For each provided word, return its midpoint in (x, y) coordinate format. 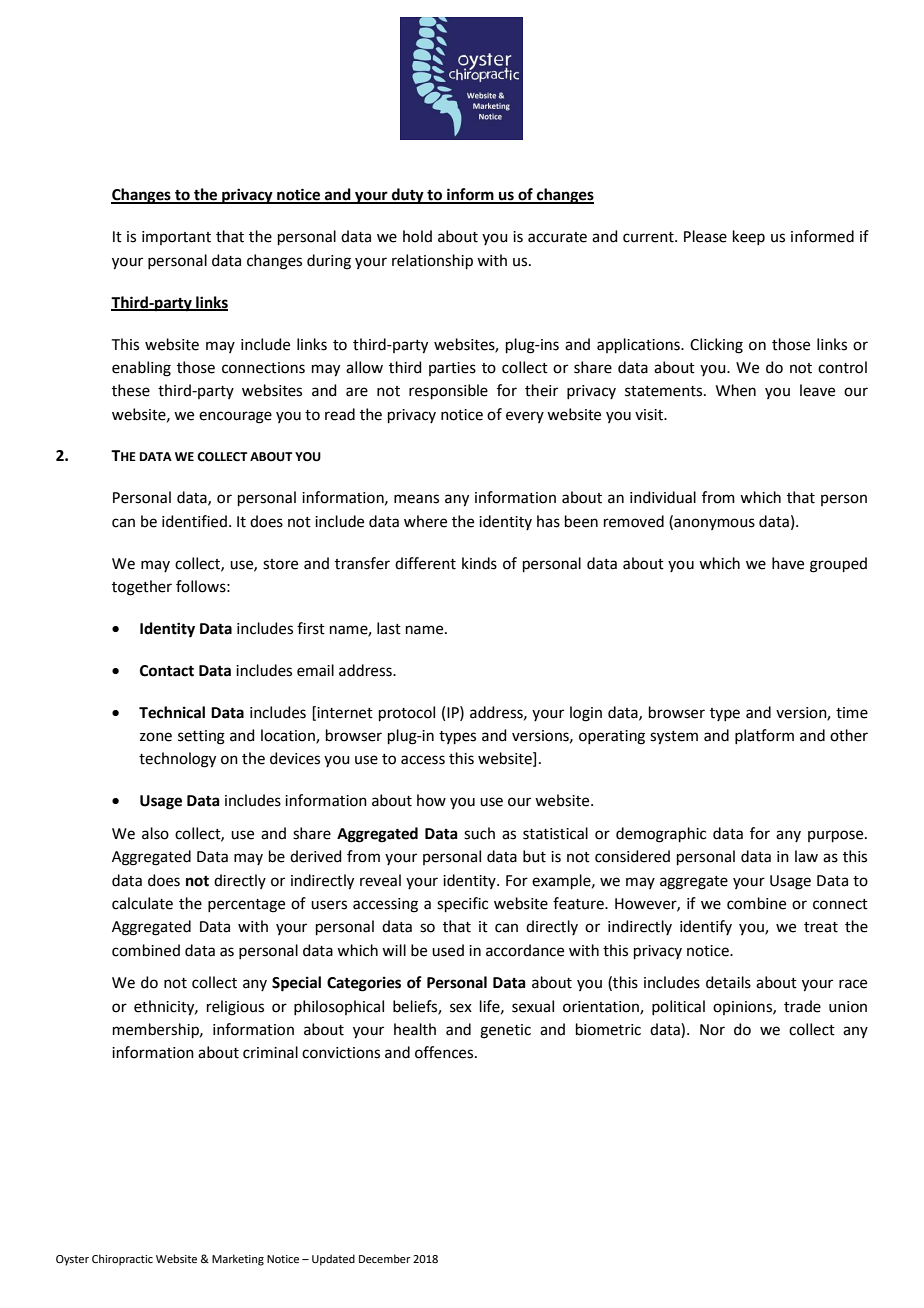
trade (802, 1006)
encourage (235, 417)
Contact (167, 671)
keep (749, 237)
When (736, 390)
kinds (479, 563)
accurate (557, 237)
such (479, 833)
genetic (505, 1031)
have (788, 563)
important (176, 238)
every (525, 417)
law (806, 856)
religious (235, 1008)
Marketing (238, 1260)
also (155, 833)
